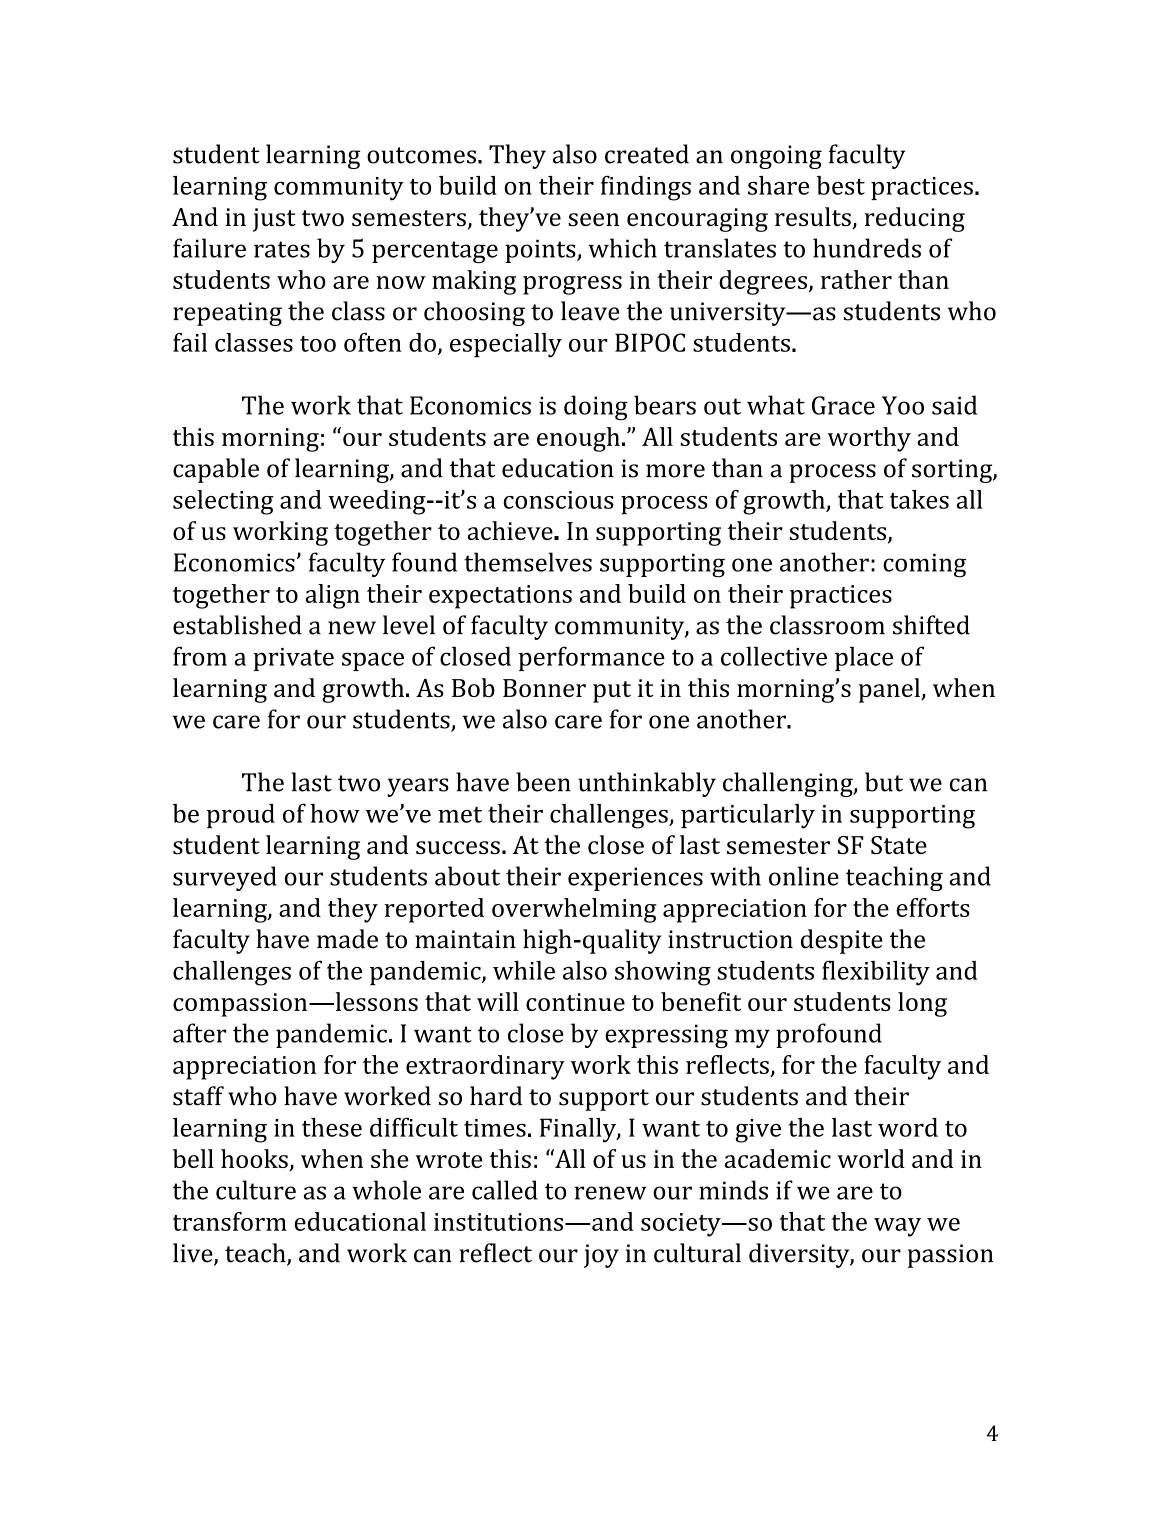 Image resolution: width=1171 pixels, height=1515 pixels. What do you see at coordinates (256, 1190) in the document?
I see `culture` at bounding box center [256, 1190].
